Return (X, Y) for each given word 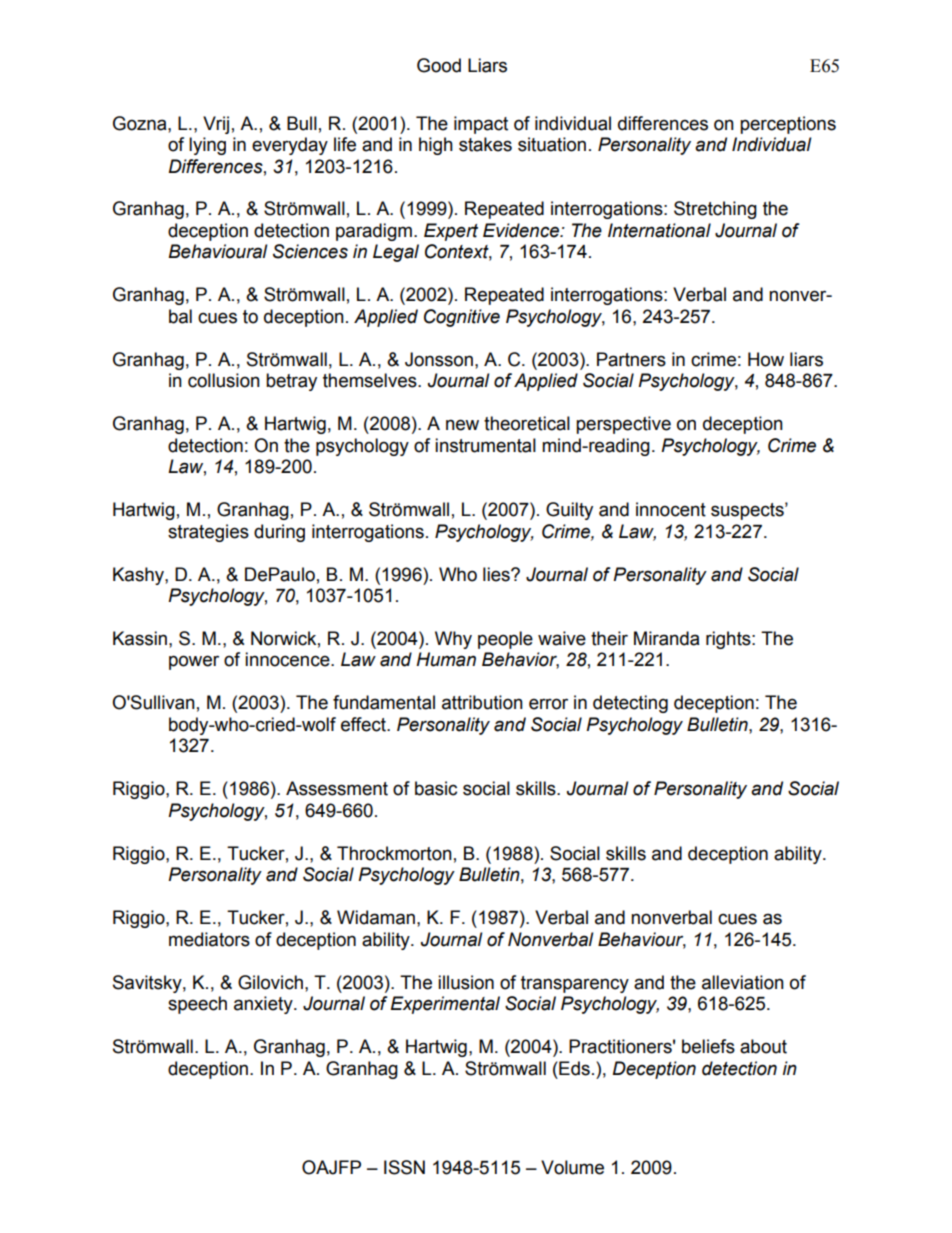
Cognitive (462, 318)
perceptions (788, 125)
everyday (290, 146)
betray (291, 382)
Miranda (666, 638)
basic (436, 788)
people (505, 640)
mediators (209, 939)
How (766, 359)
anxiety (264, 1005)
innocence (288, 659)
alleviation (743, 982)
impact (481, 125)
